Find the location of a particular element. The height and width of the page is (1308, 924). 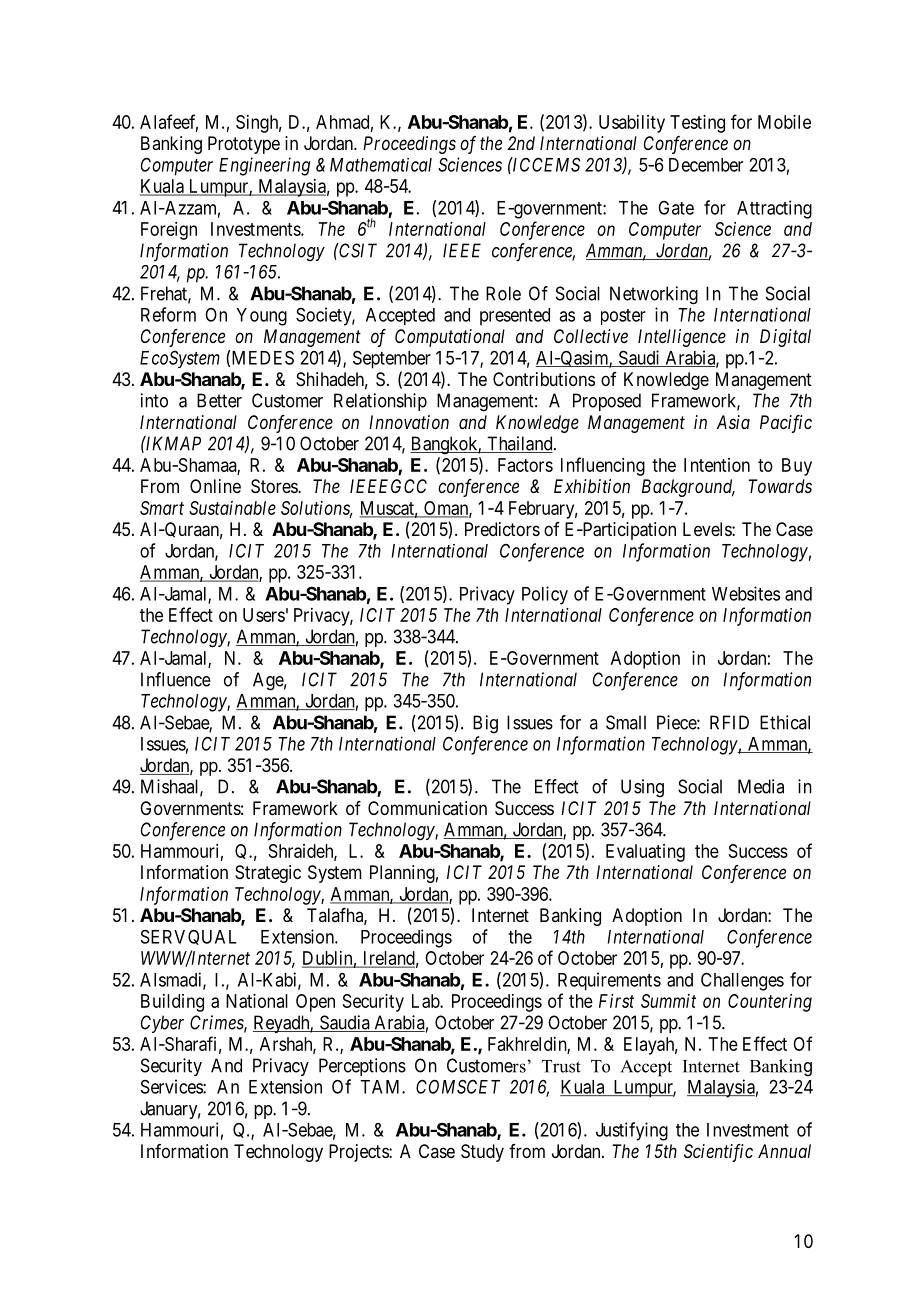

Study is located at coordinates (482, 1153).
